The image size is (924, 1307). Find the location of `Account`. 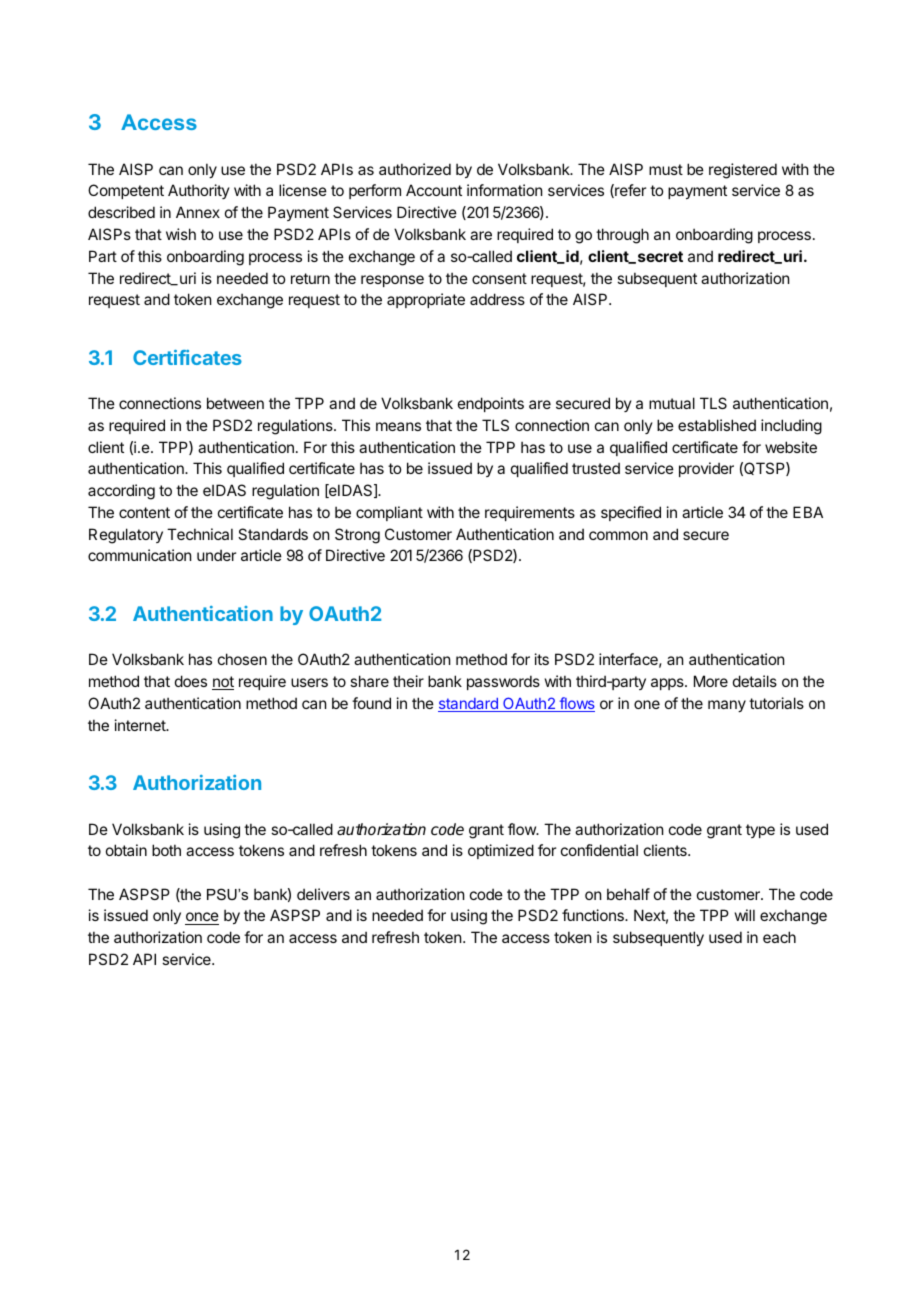

Account is located at coordinates (434, 190).
